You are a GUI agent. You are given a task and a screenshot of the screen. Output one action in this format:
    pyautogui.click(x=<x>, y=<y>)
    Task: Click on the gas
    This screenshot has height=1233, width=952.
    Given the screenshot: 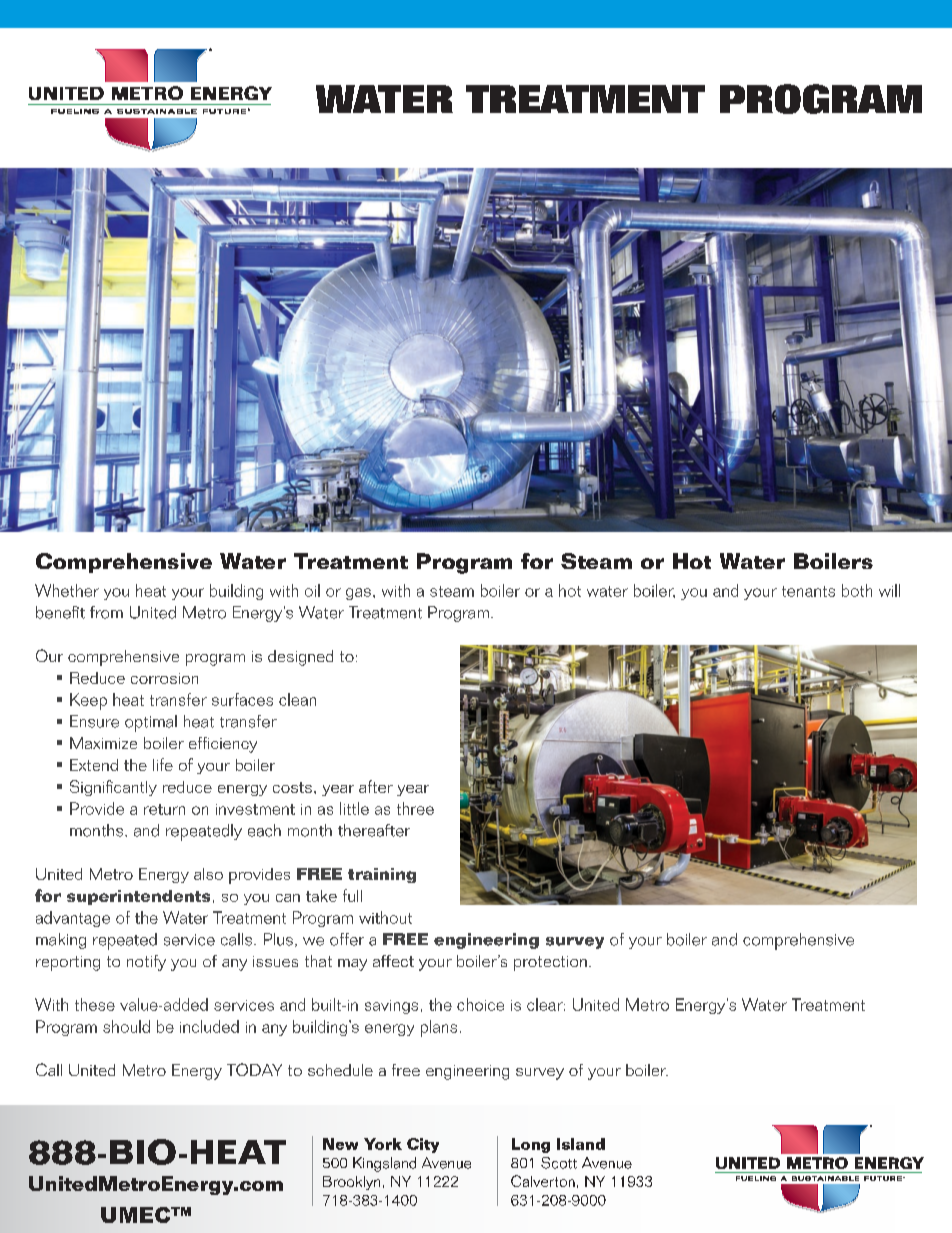 What is the action you would take?
    pyautogui.click(x=358, y=594)
